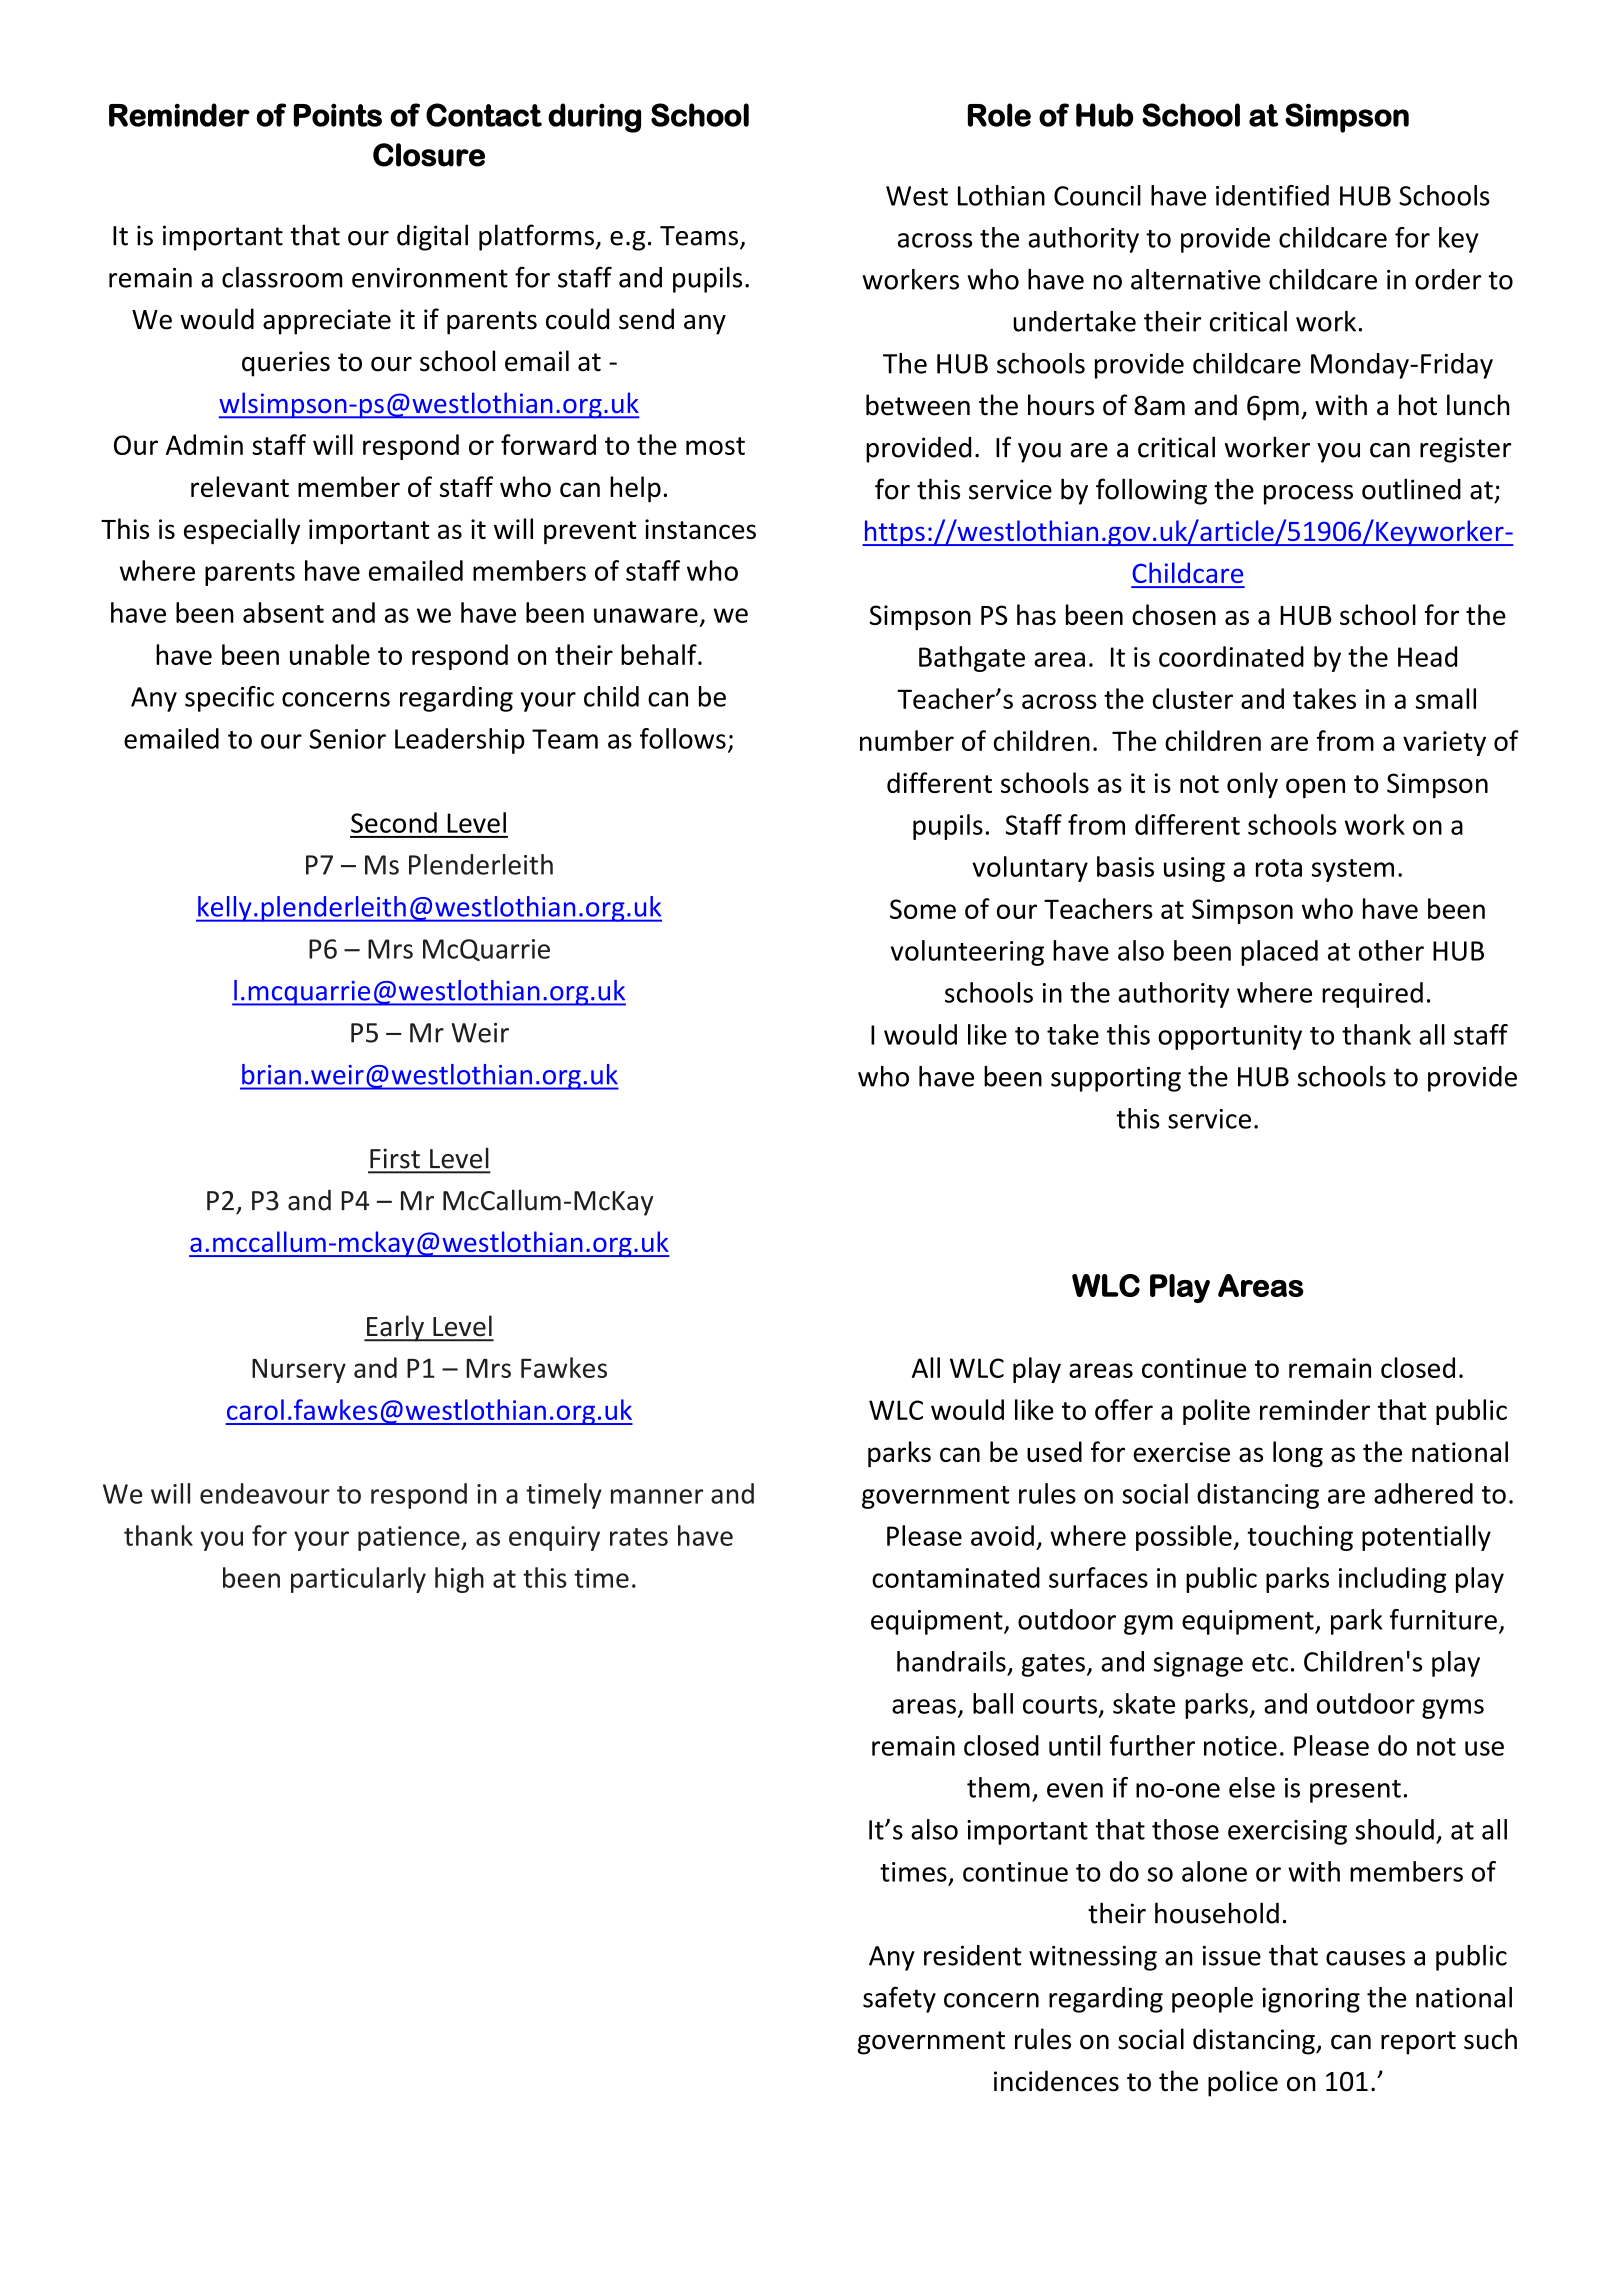 The height and width of the screenshot is (2287, 1617). What do you see at coordinates (1427, 656) in the screenshot?
I see `Head` at bounding box center [1427, 656].
